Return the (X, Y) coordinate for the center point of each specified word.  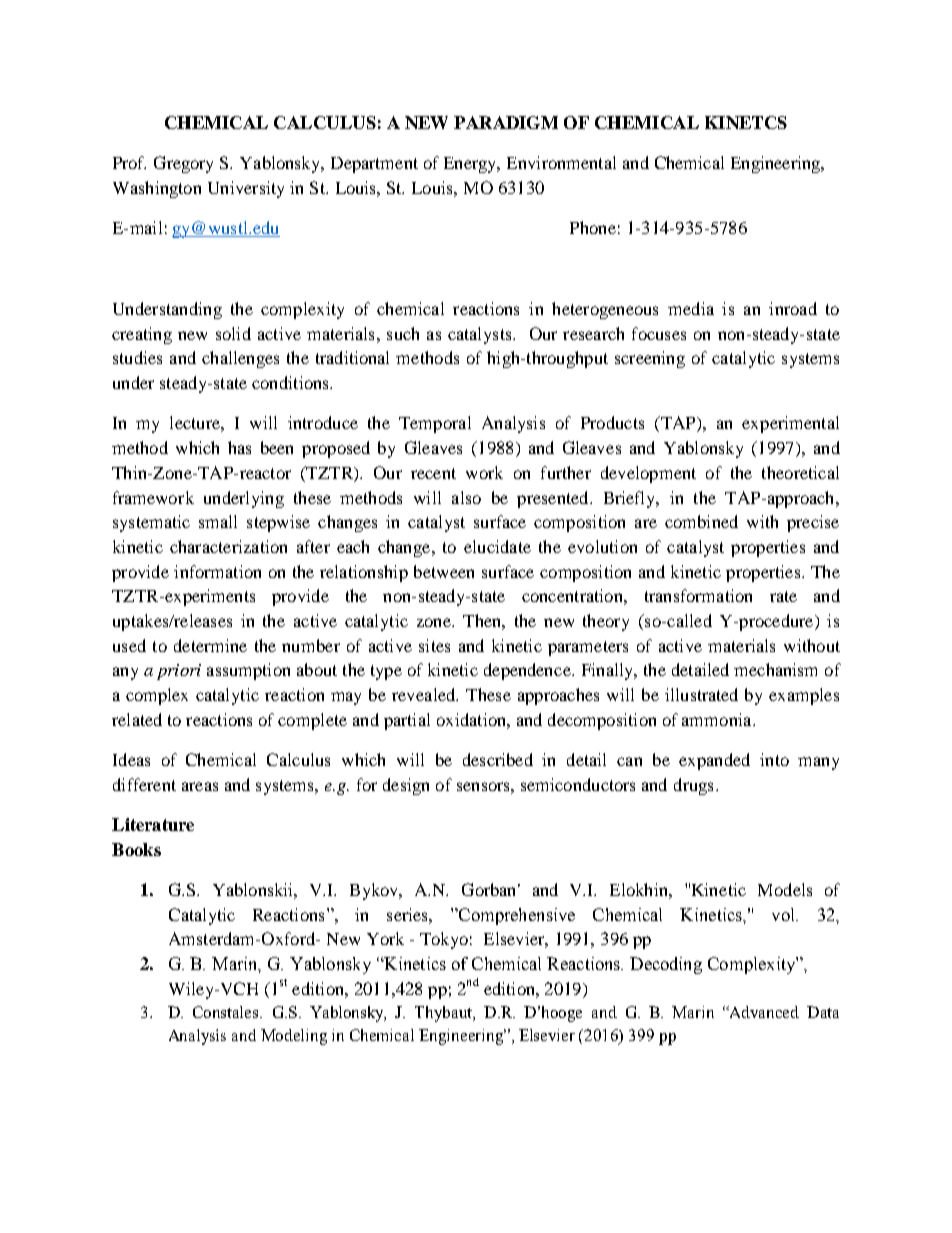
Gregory (183, 164)
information (217, 571)
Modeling (294, 1037)
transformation (698, 595)
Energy (471, 165)
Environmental (561, 162)
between (444, 571)
